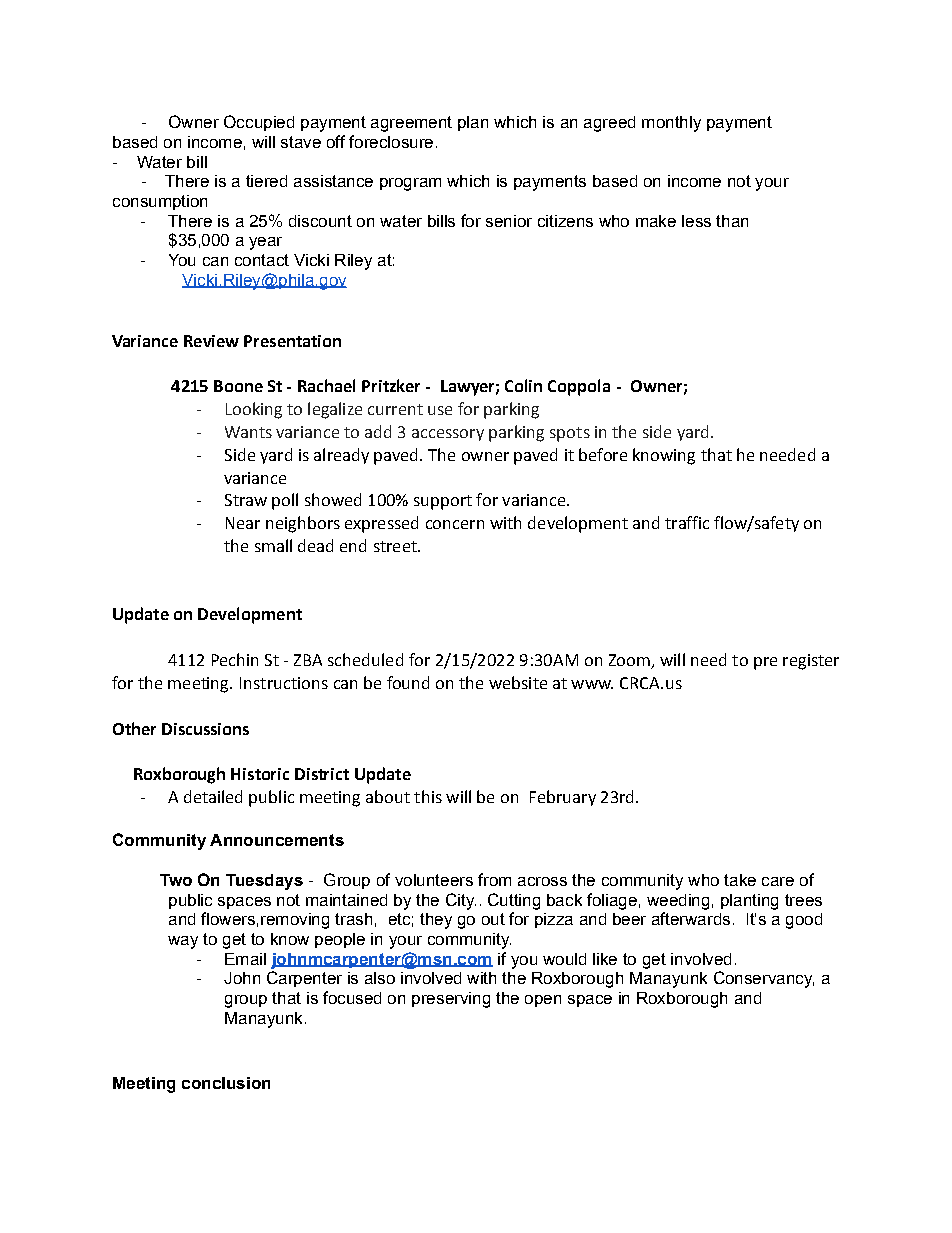 The width and height of the screenshot is (952, 1233). What do you see at coordinates (213, 796) in the screenshot?
I see `detailed` at bounding box center [213, 796].
